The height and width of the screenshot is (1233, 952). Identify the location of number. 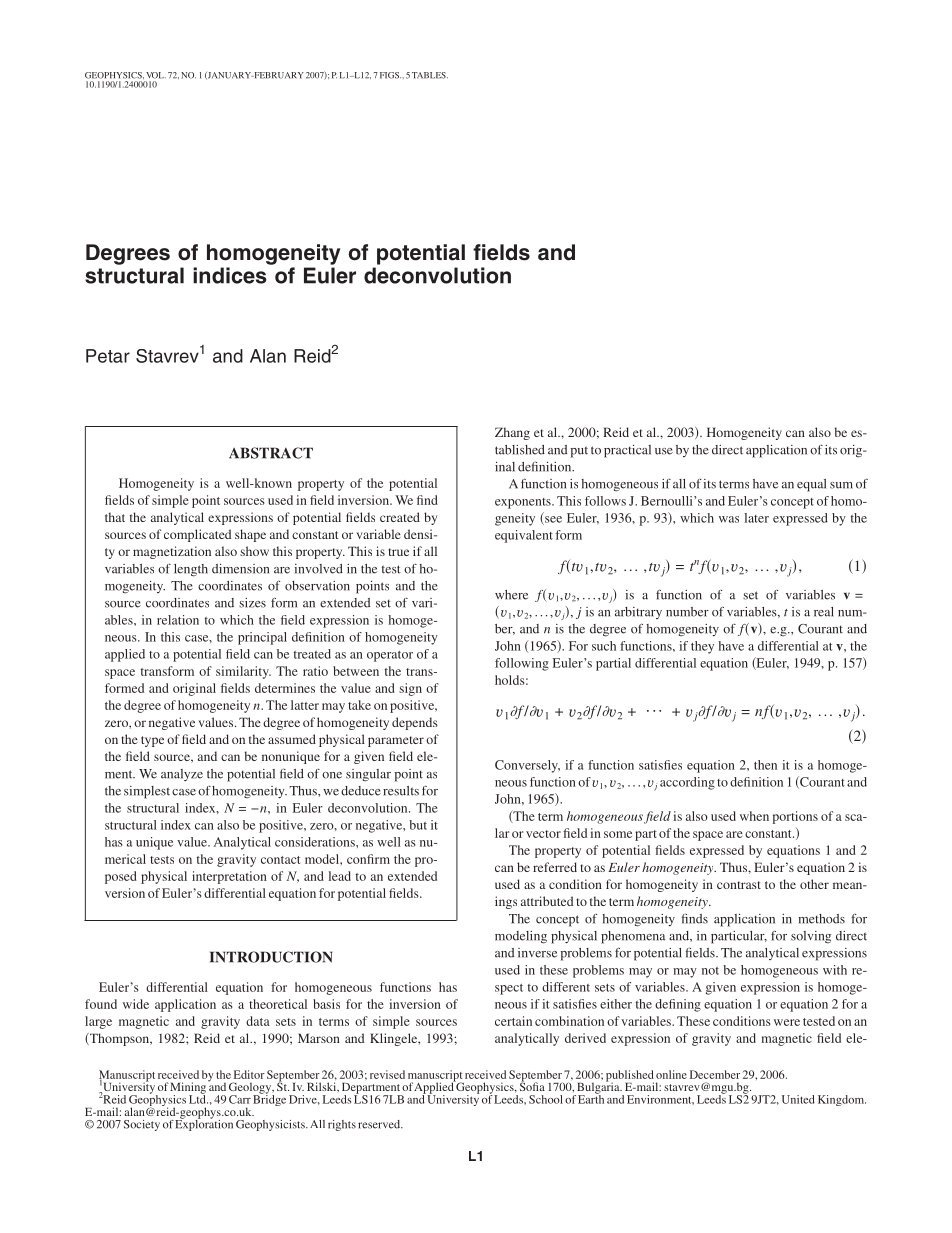
(687, 612).
